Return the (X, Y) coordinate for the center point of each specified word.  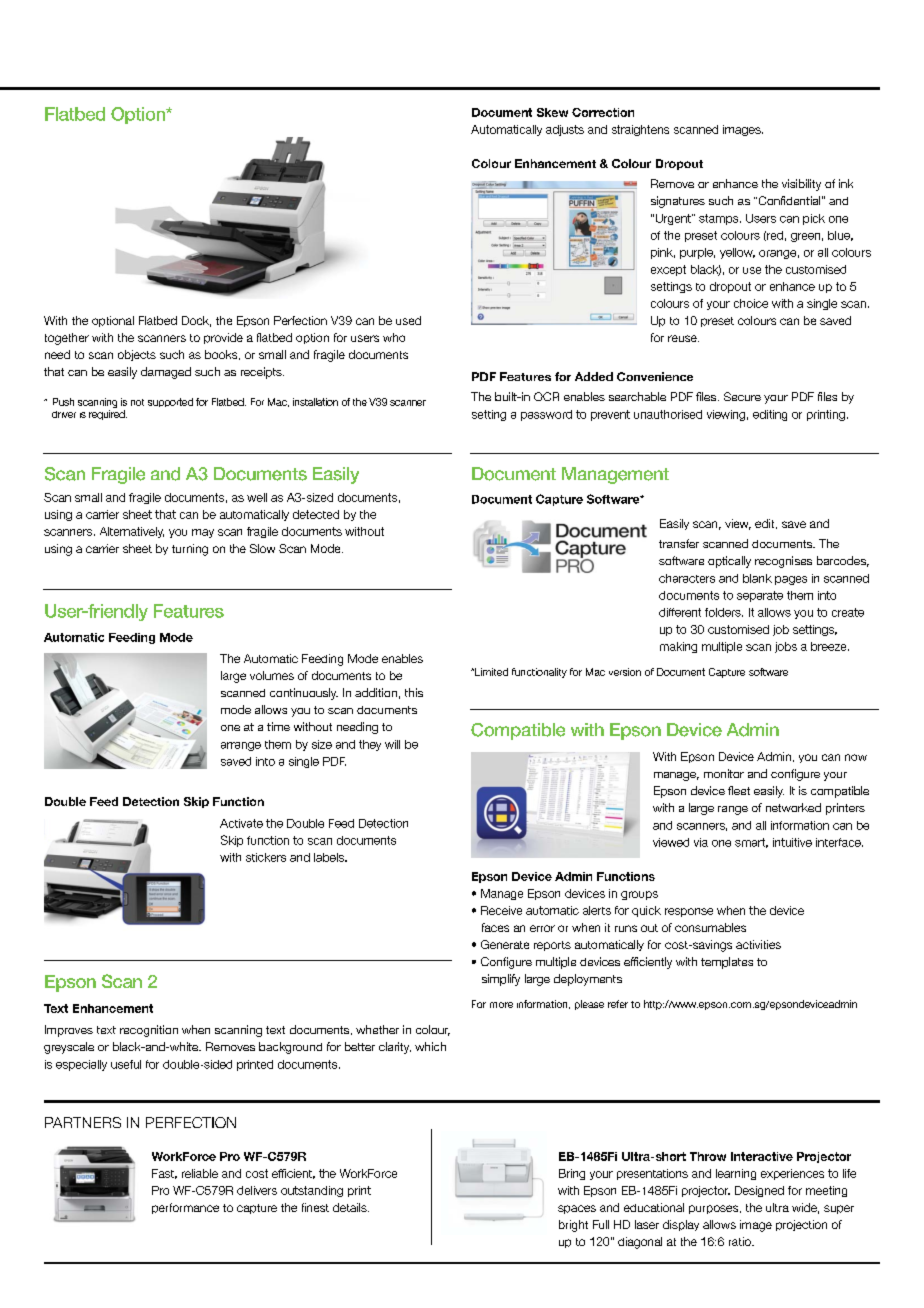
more (501, 1005)
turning (190, 550)
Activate (241, 823)
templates (727, 963)
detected (316, 514)
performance (185, 1208)
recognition (149, 1031)
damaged (166, 373)
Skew (552, 112)
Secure (742, 396)
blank (757, 578)
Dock (196, 321)
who (394, 337)
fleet (739, 790)
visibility (801, 185)
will (392, 744)
